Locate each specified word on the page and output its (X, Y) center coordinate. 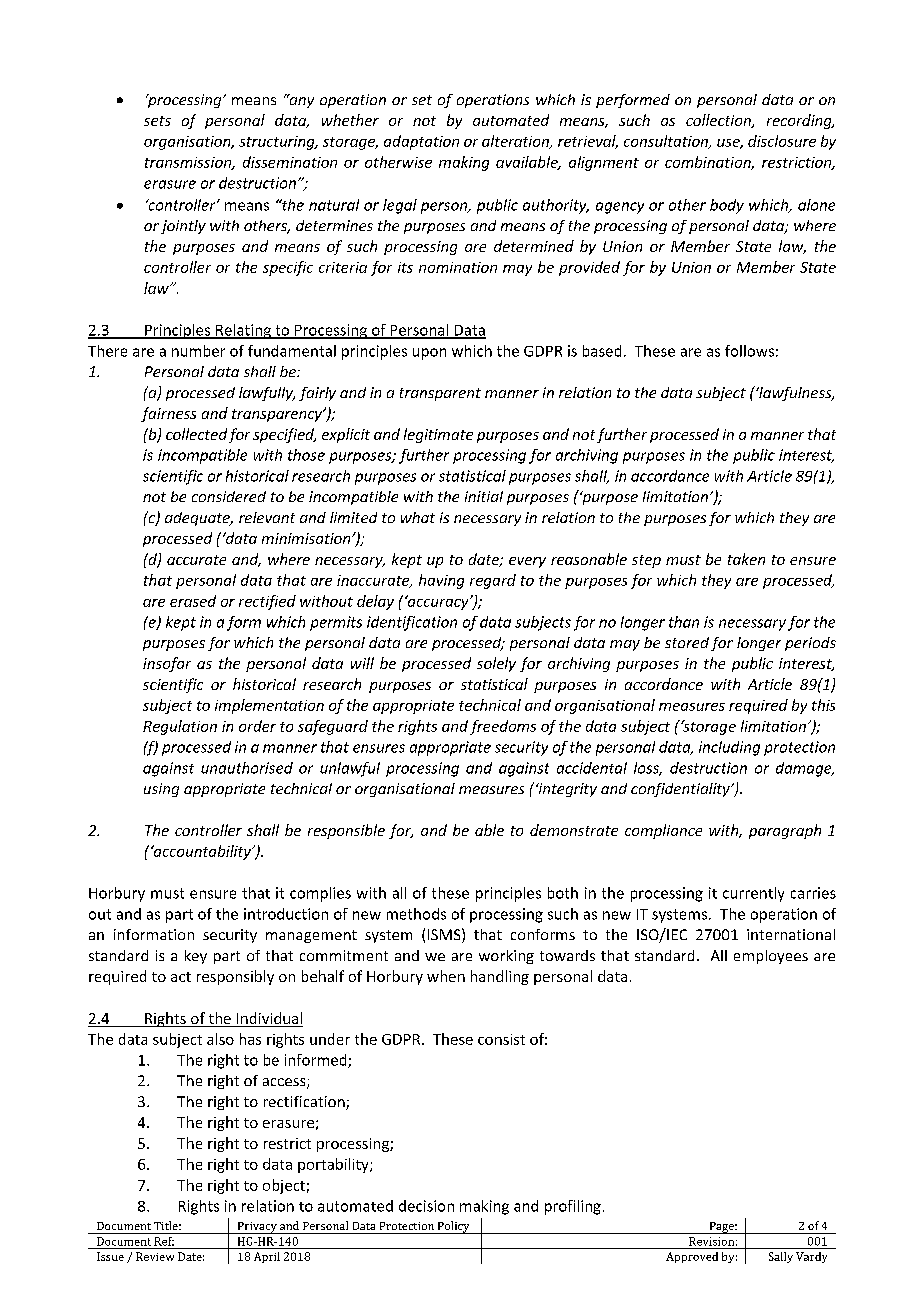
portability (334, 1165)
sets (157, 121)
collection (719, 121)
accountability (202, 852)
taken (746, 559)
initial (484, 496)
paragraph (785, 831)
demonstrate (574, 830)
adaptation (421, 142)
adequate (198, 519)
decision (426, 1206)
